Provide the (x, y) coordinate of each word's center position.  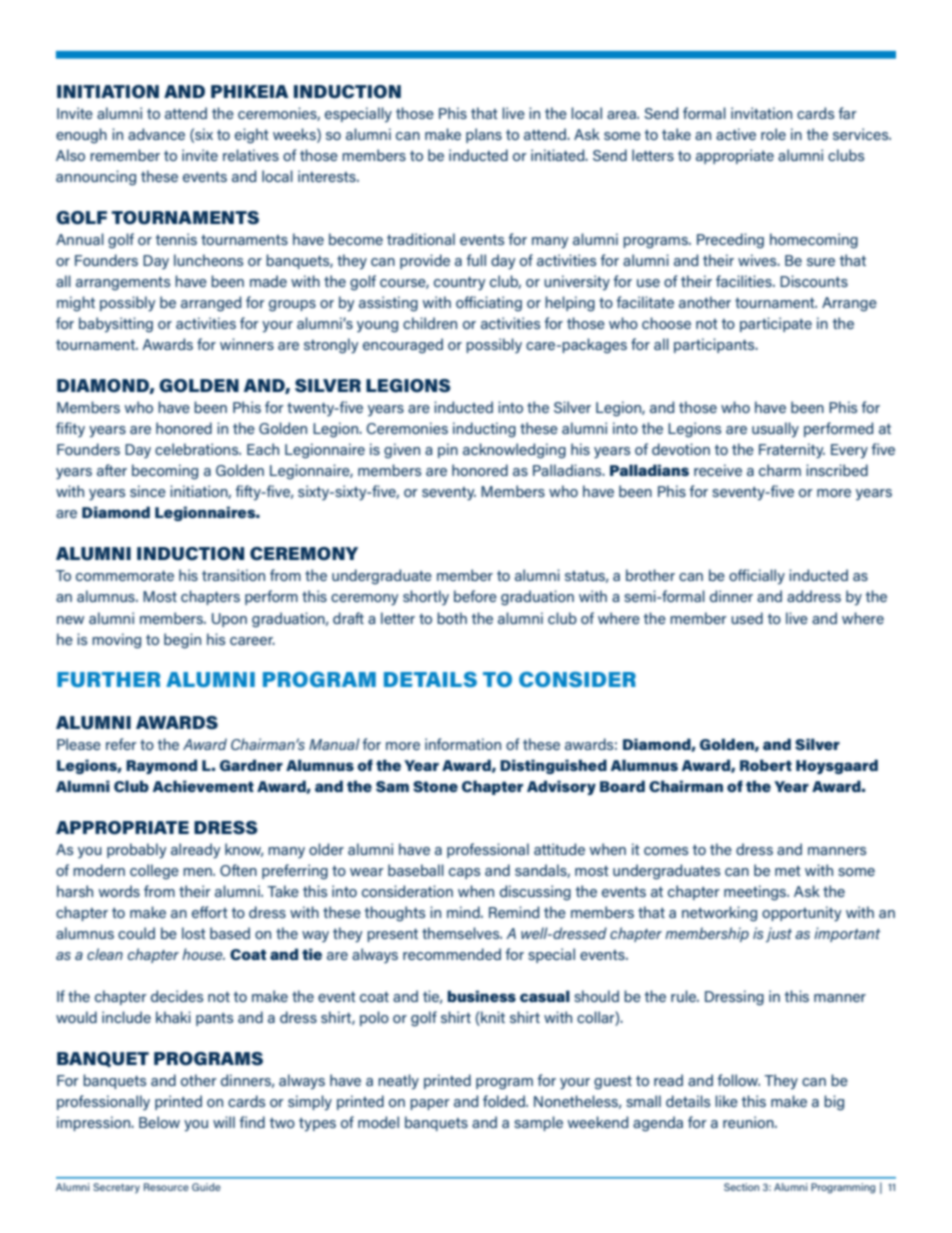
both (452, 618)
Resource (166, 1187)
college (154, 872)
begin (182, 641)
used (747, 618)
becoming (165, 472)
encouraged (403, 346)
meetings (756, 893)
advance (156, 134)
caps (464, 873)
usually (775, 430)
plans (484, 135)
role (773, 134)
